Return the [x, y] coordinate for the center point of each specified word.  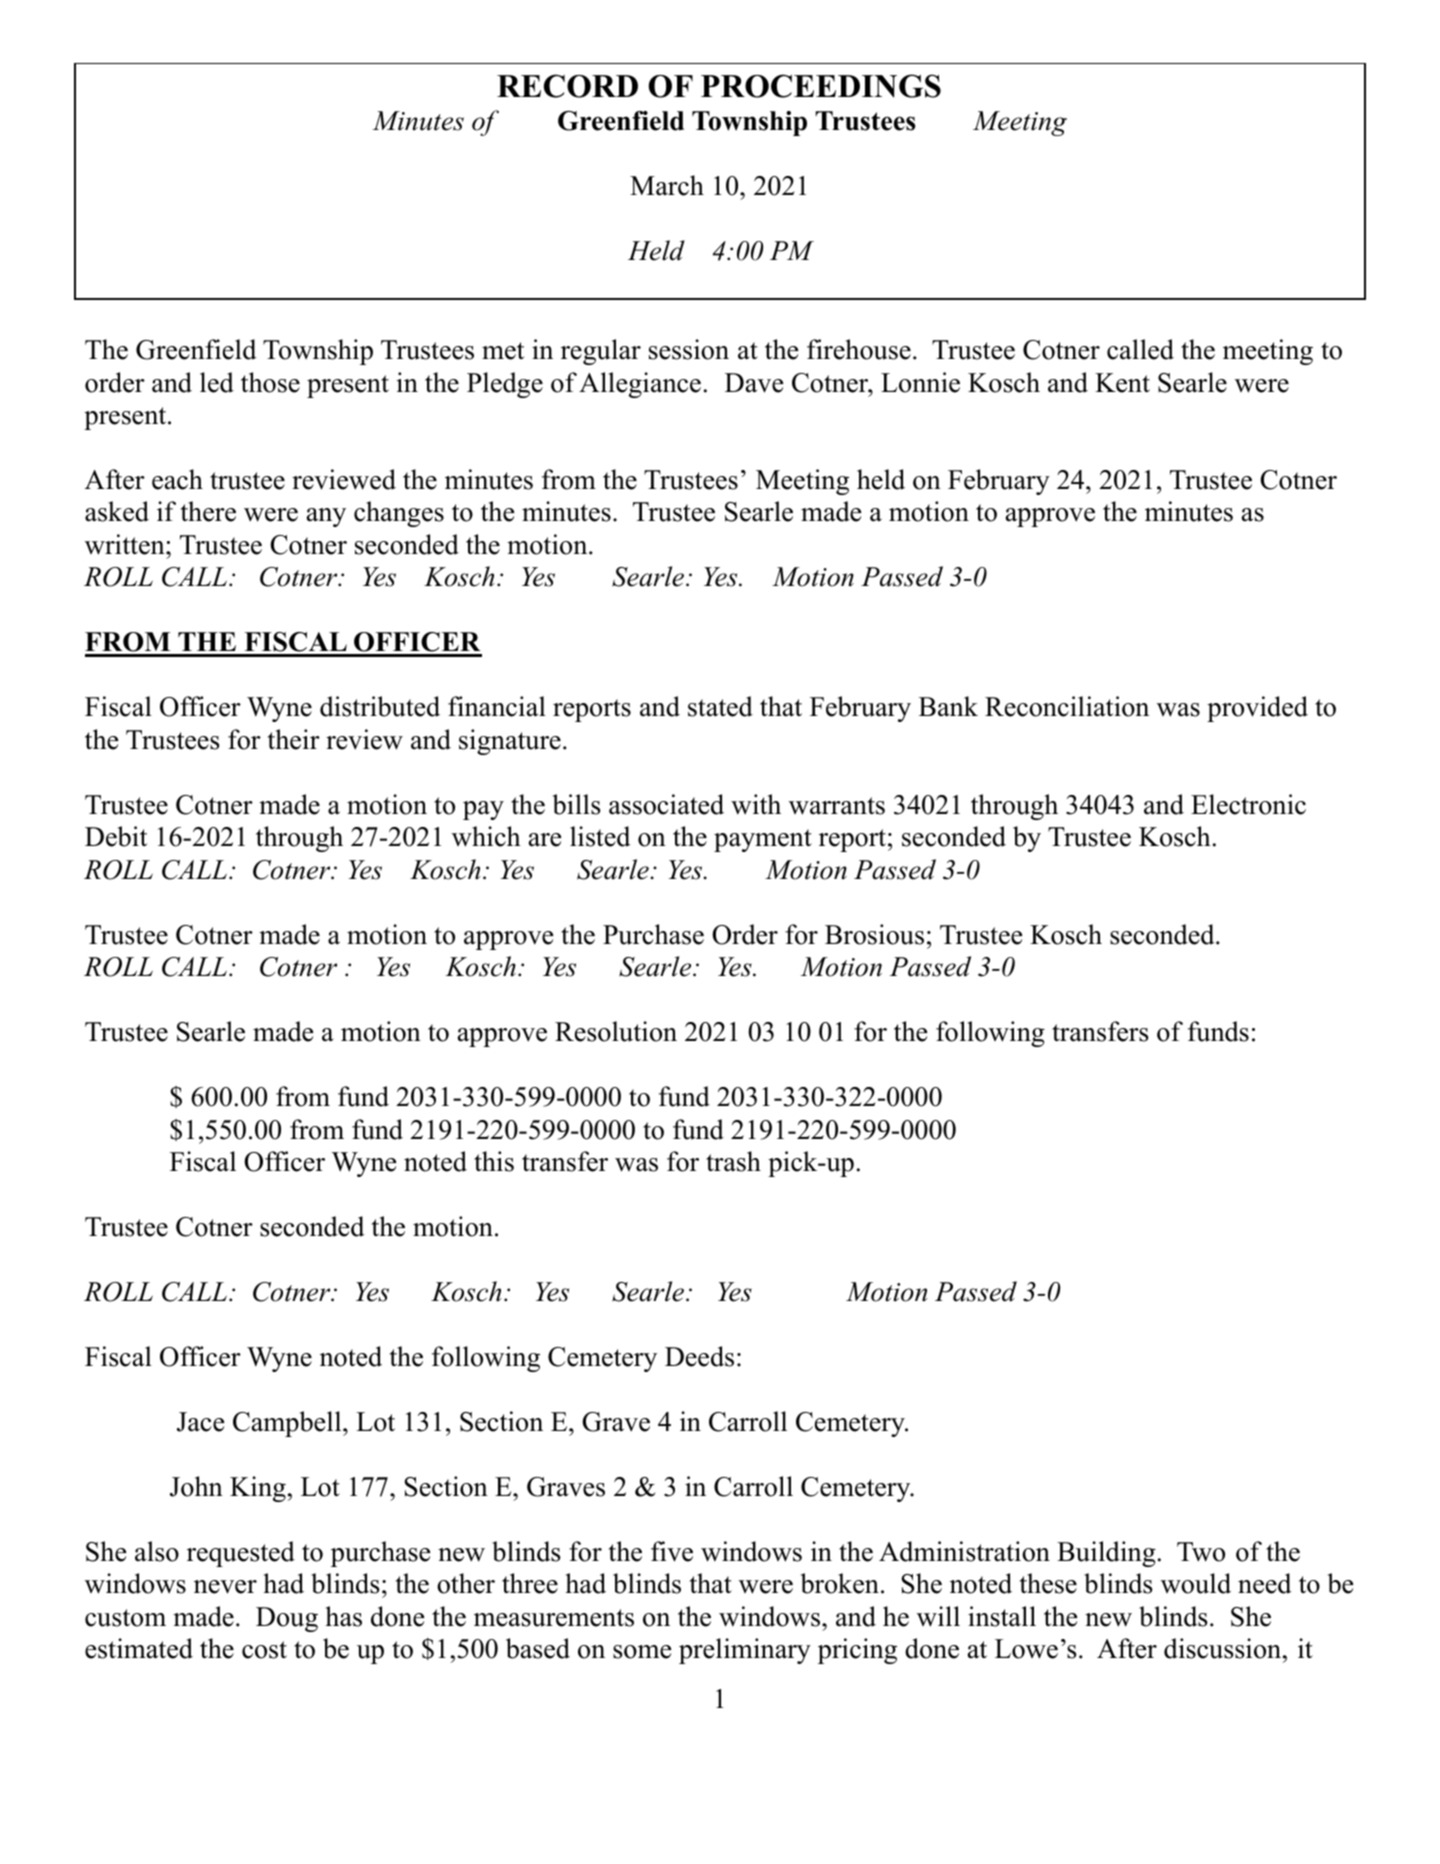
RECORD [567, 86]
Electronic [1248, 804]
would [1196, 1583]
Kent [1122, 383]
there [208, 511]
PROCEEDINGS [821, 86]
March [667, 185]
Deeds [699, 1356]
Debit [116, 836]
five [672, 1551]
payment [763, 840]
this [494, 1161]
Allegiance [640, 385]
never [225, 1587]
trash [733, 1161]
